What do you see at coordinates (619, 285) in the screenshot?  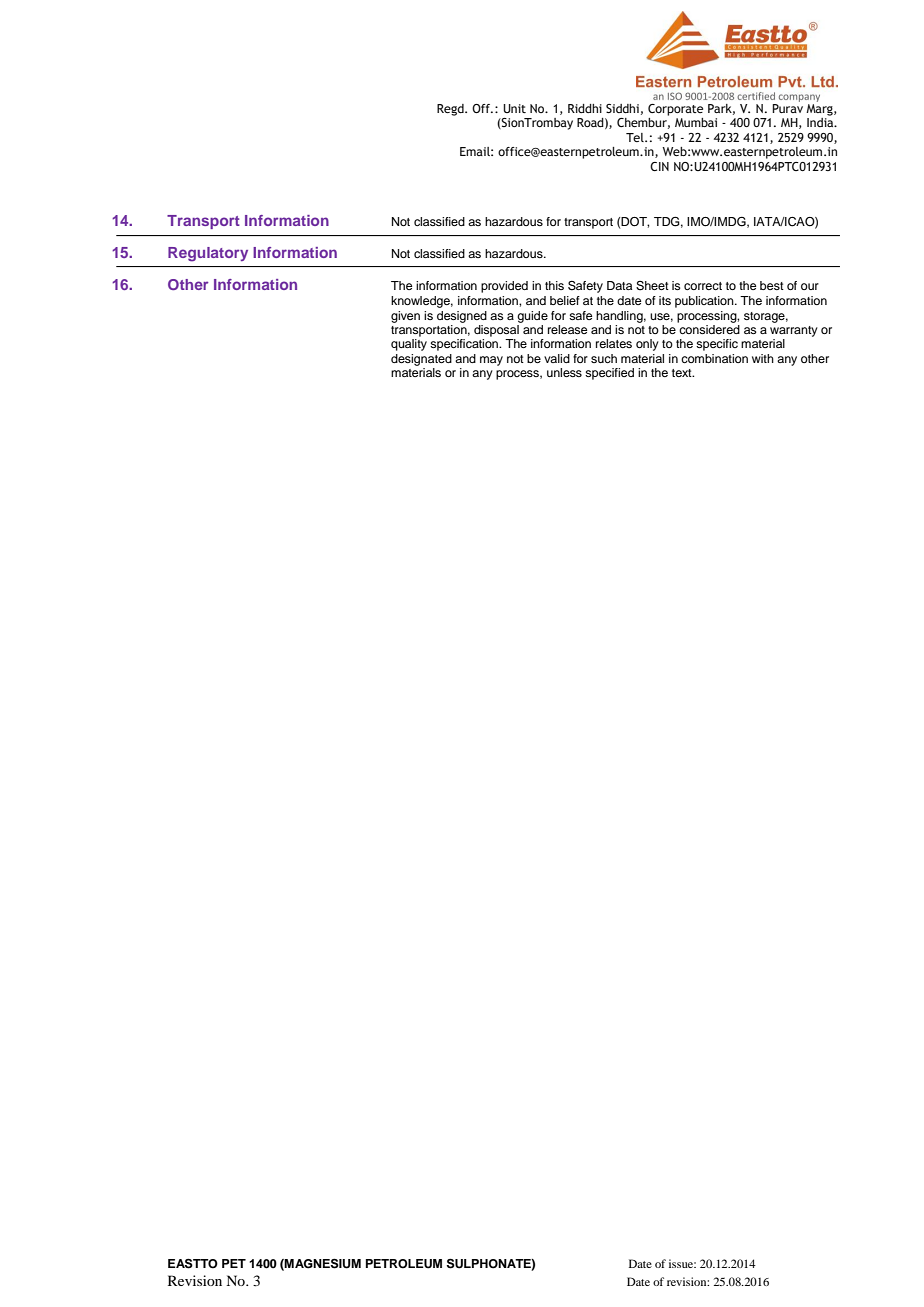 I see `Data` at bounding box center [619, 285].
